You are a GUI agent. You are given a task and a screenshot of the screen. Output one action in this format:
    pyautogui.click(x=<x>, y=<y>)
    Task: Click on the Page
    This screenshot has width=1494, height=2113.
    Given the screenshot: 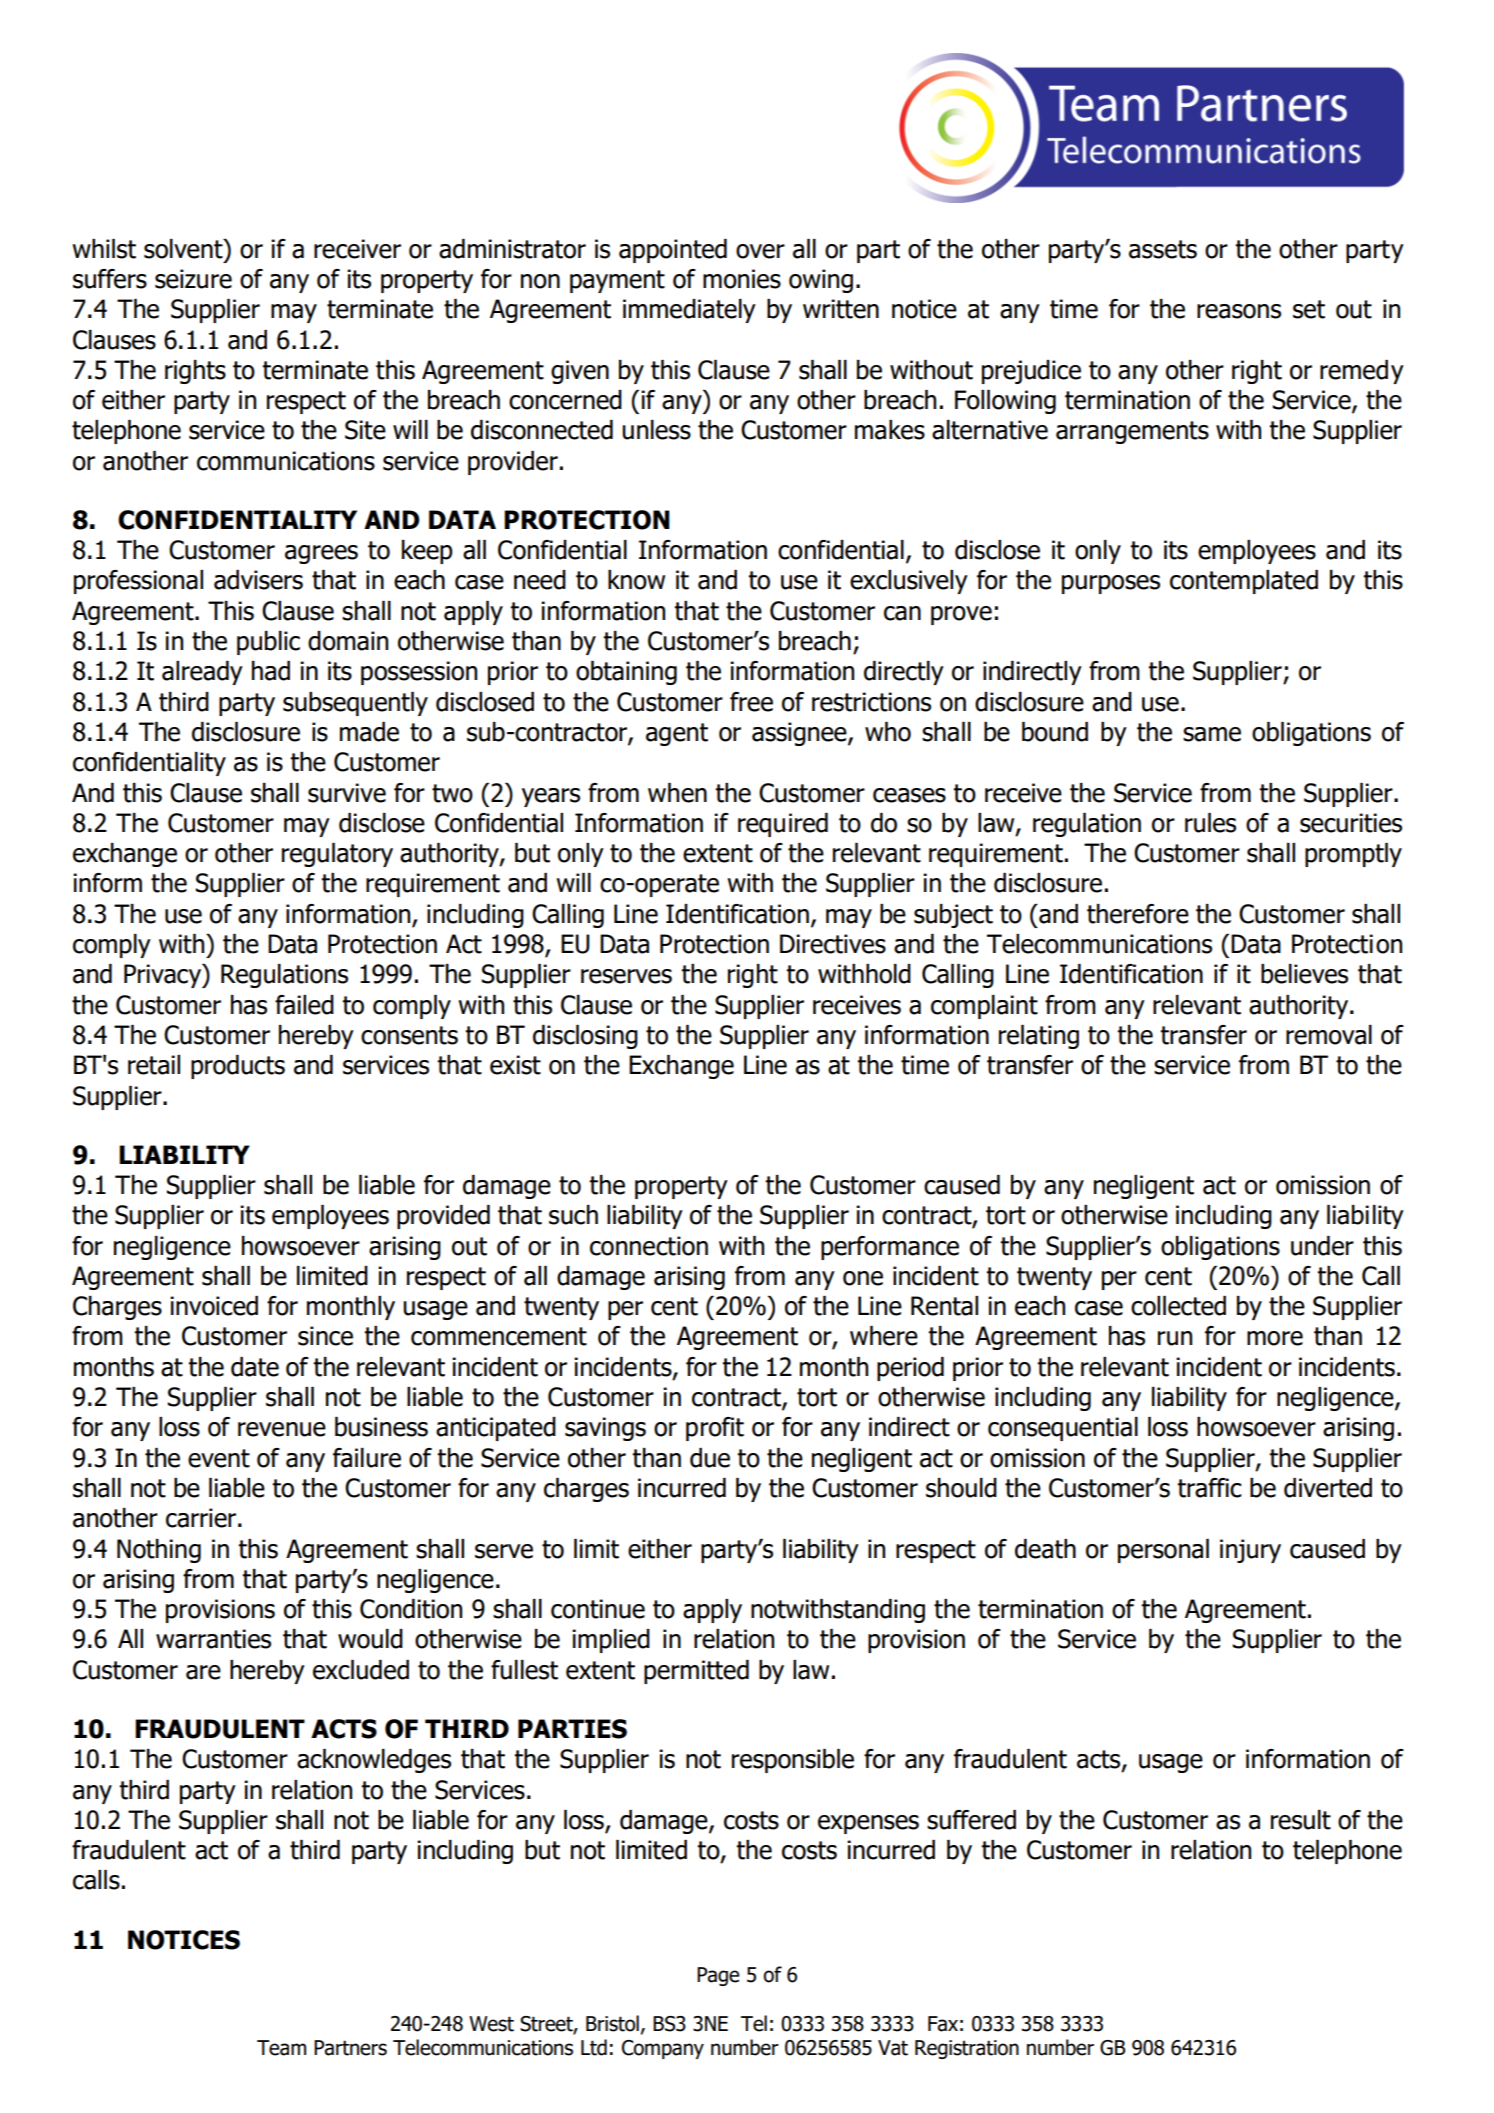 What is the action you would take?
    pyautogui.click(x=718, y=1976)
